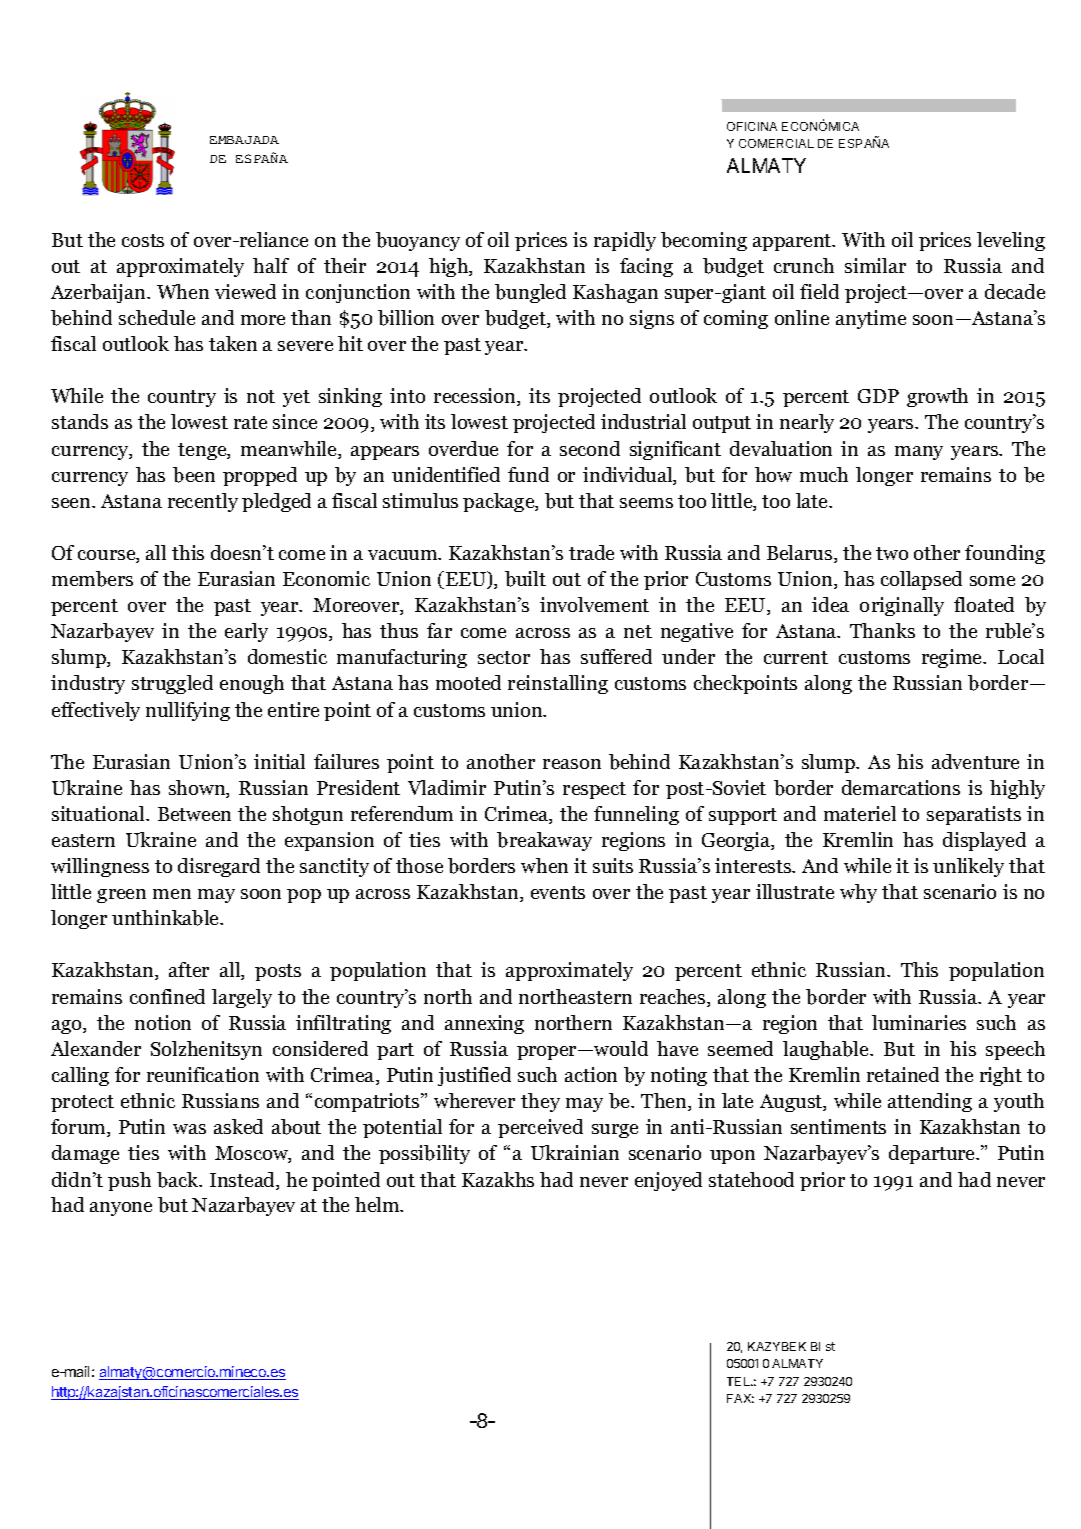 This page has width=1081, height=1529. I want to click on they, so click(540, 1102).
